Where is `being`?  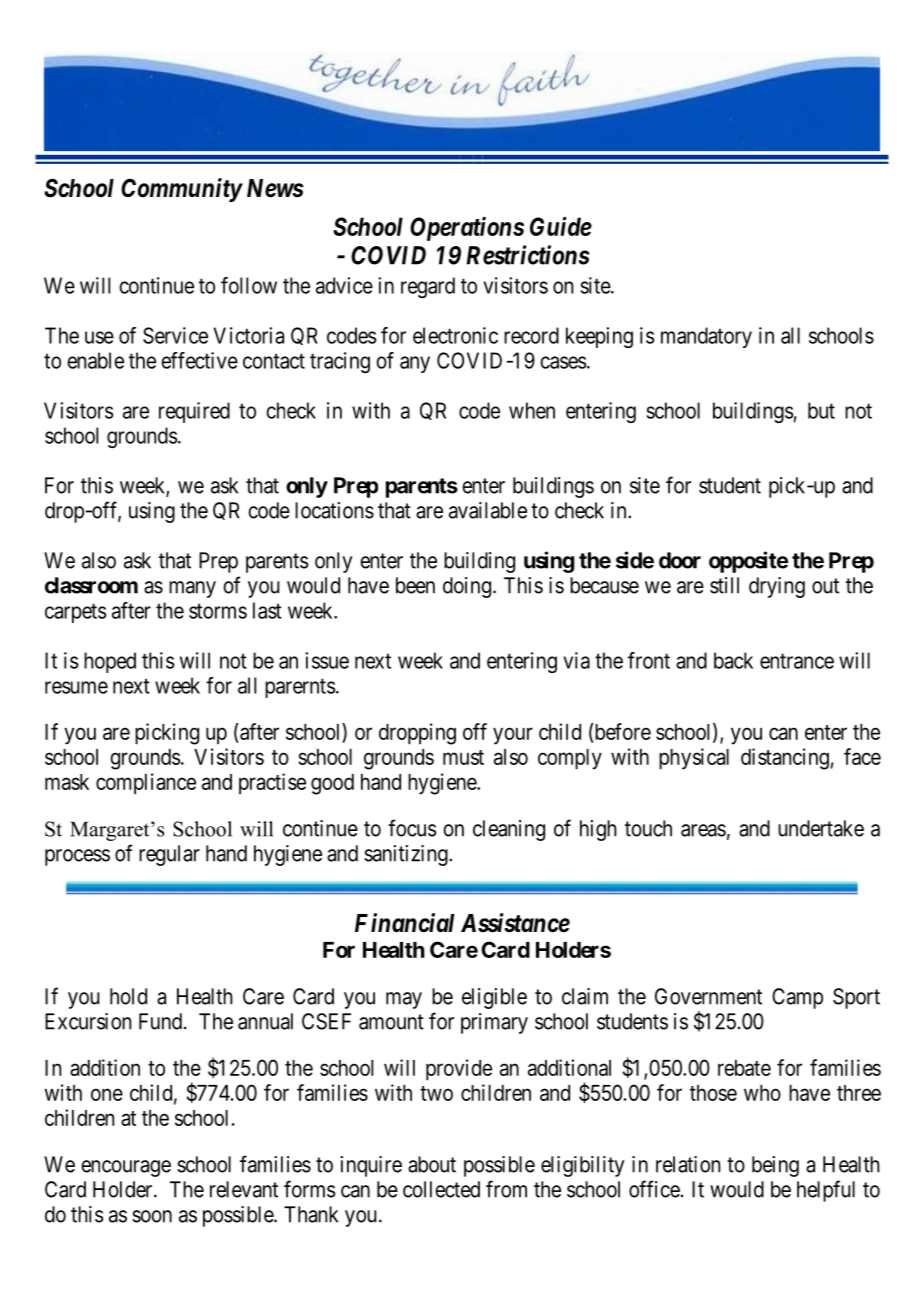
being is located at coordinates (775, 1166).
